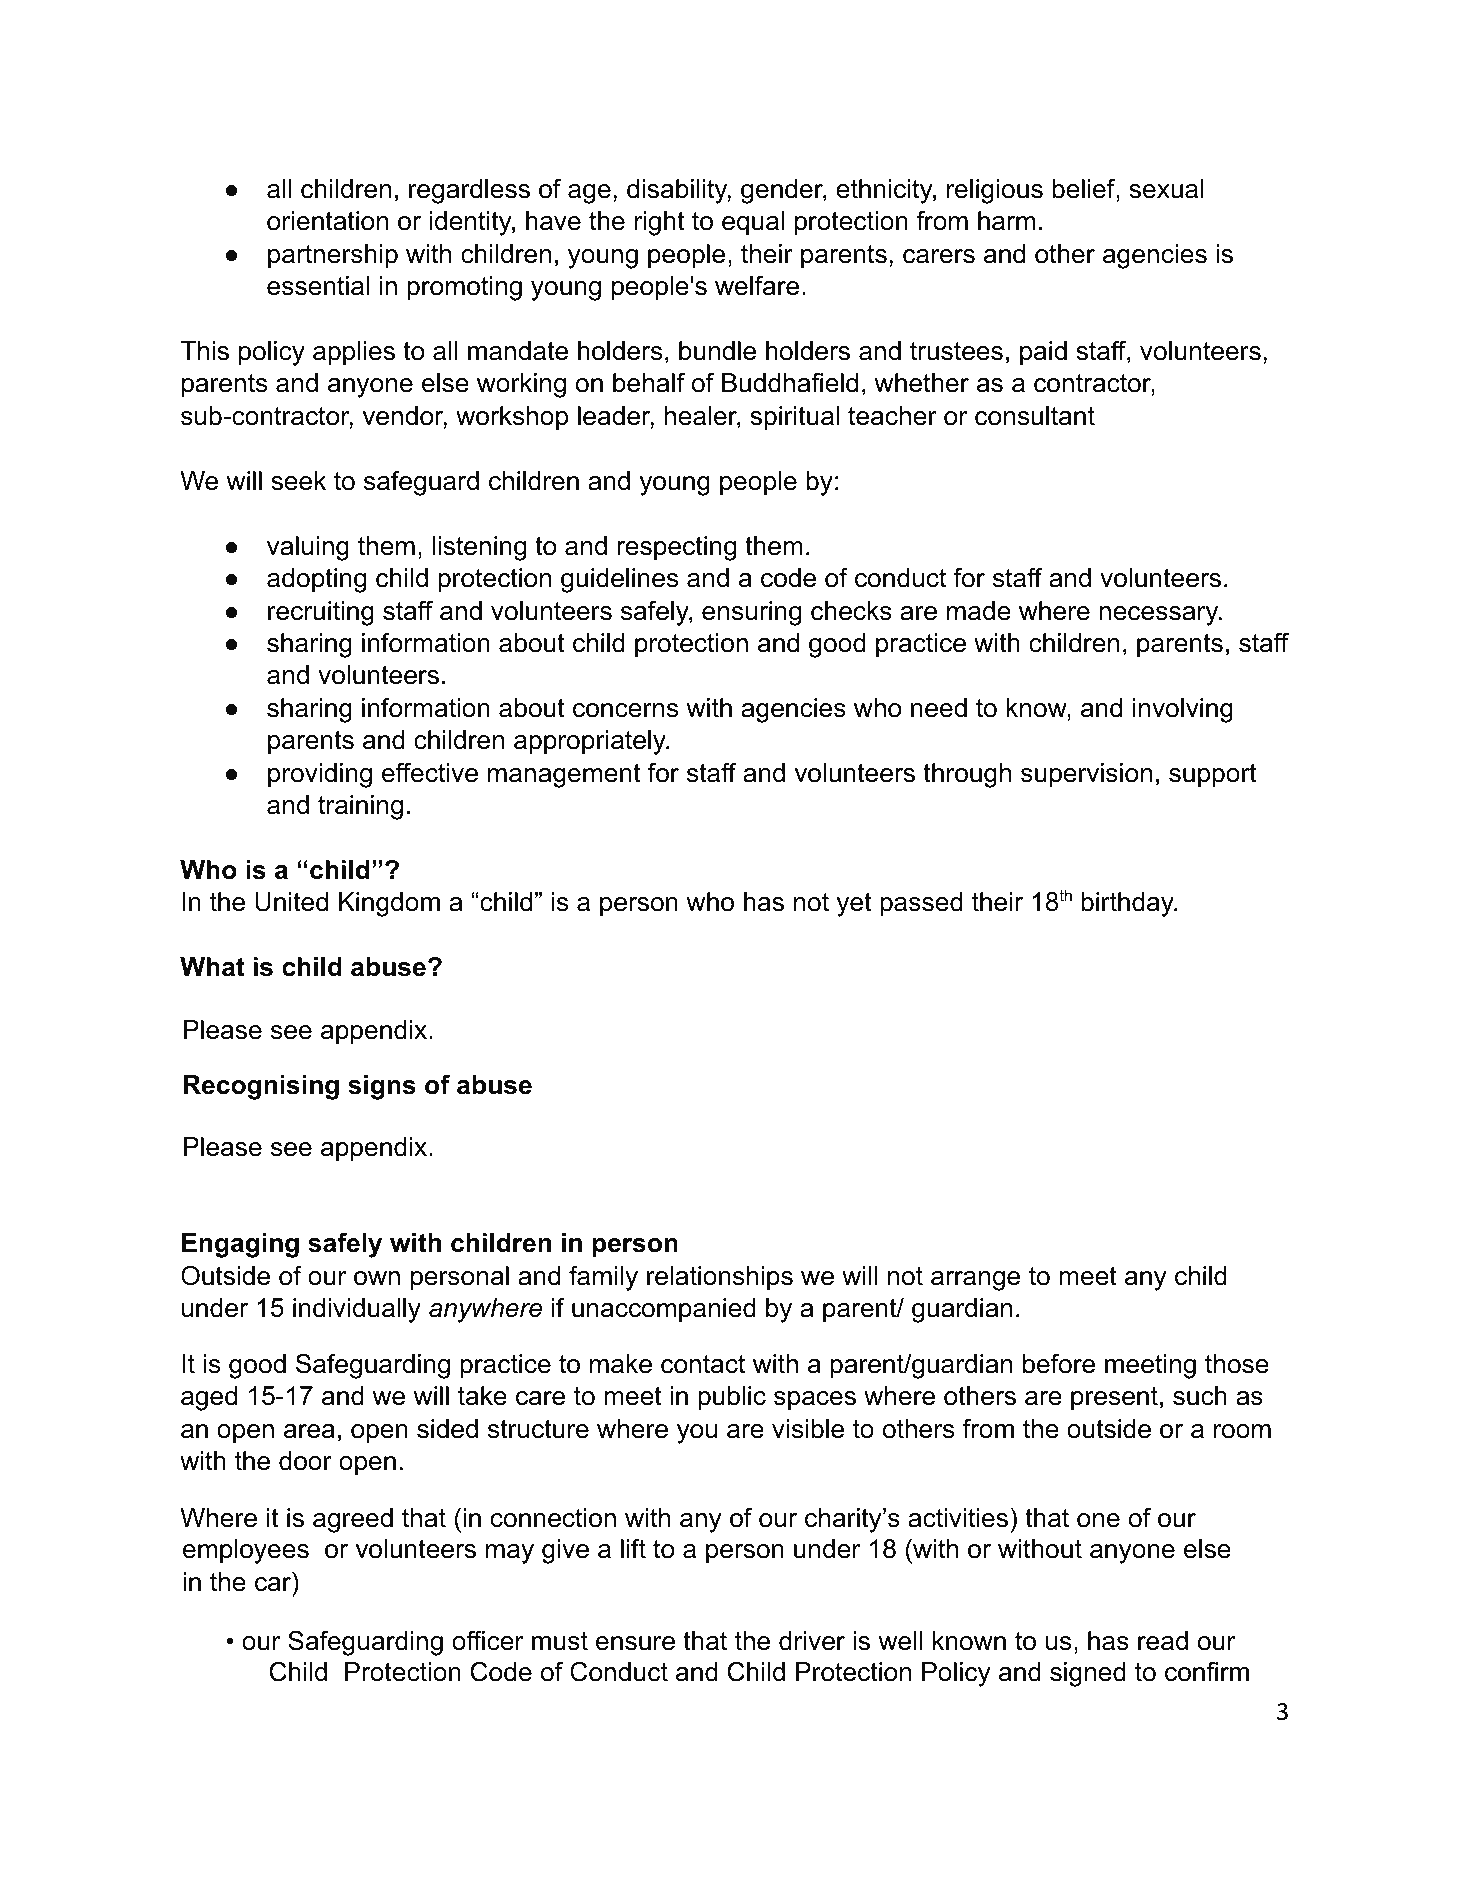 The height and width of the screenshot is (1903, 1470). I want to click on sexual, so click(1166, 189).
